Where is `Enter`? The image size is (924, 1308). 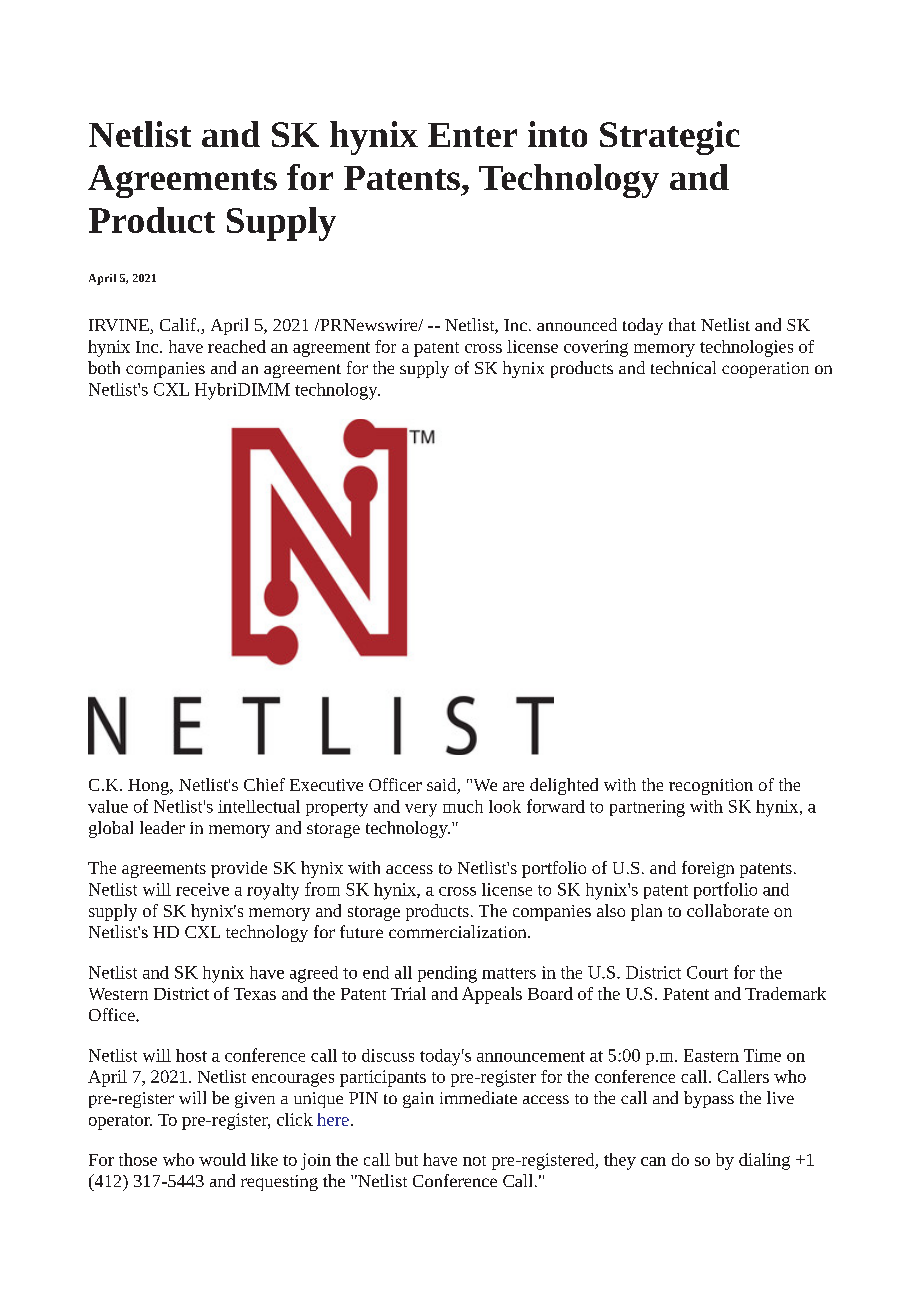
Enter is located at coordinates (472, 135).
